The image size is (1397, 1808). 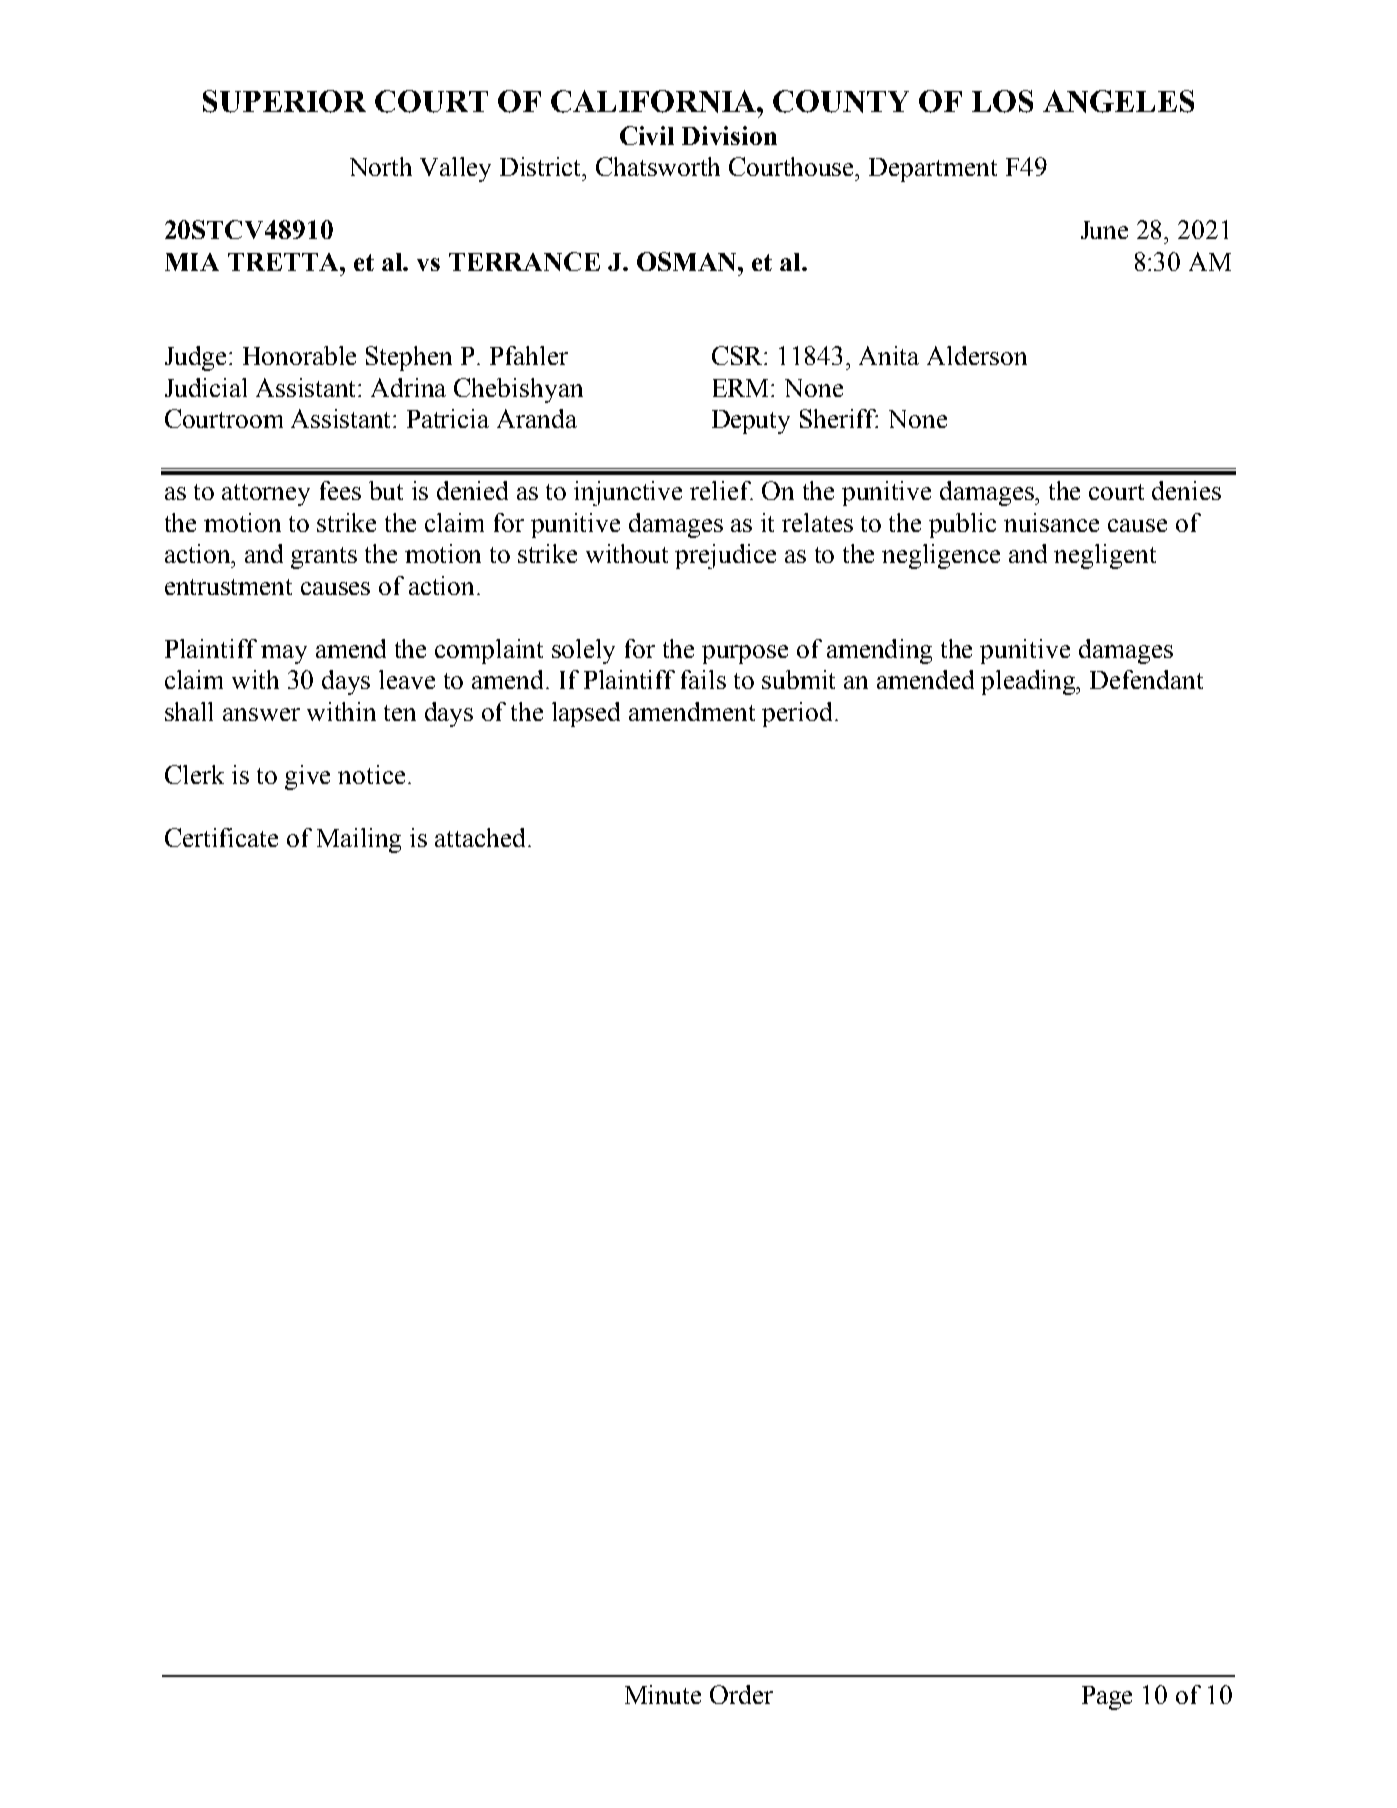 What do you see at coordinates (1118, 101) in the screenshot?
I see `ANGELES` at bounding box center [1118, 101].
